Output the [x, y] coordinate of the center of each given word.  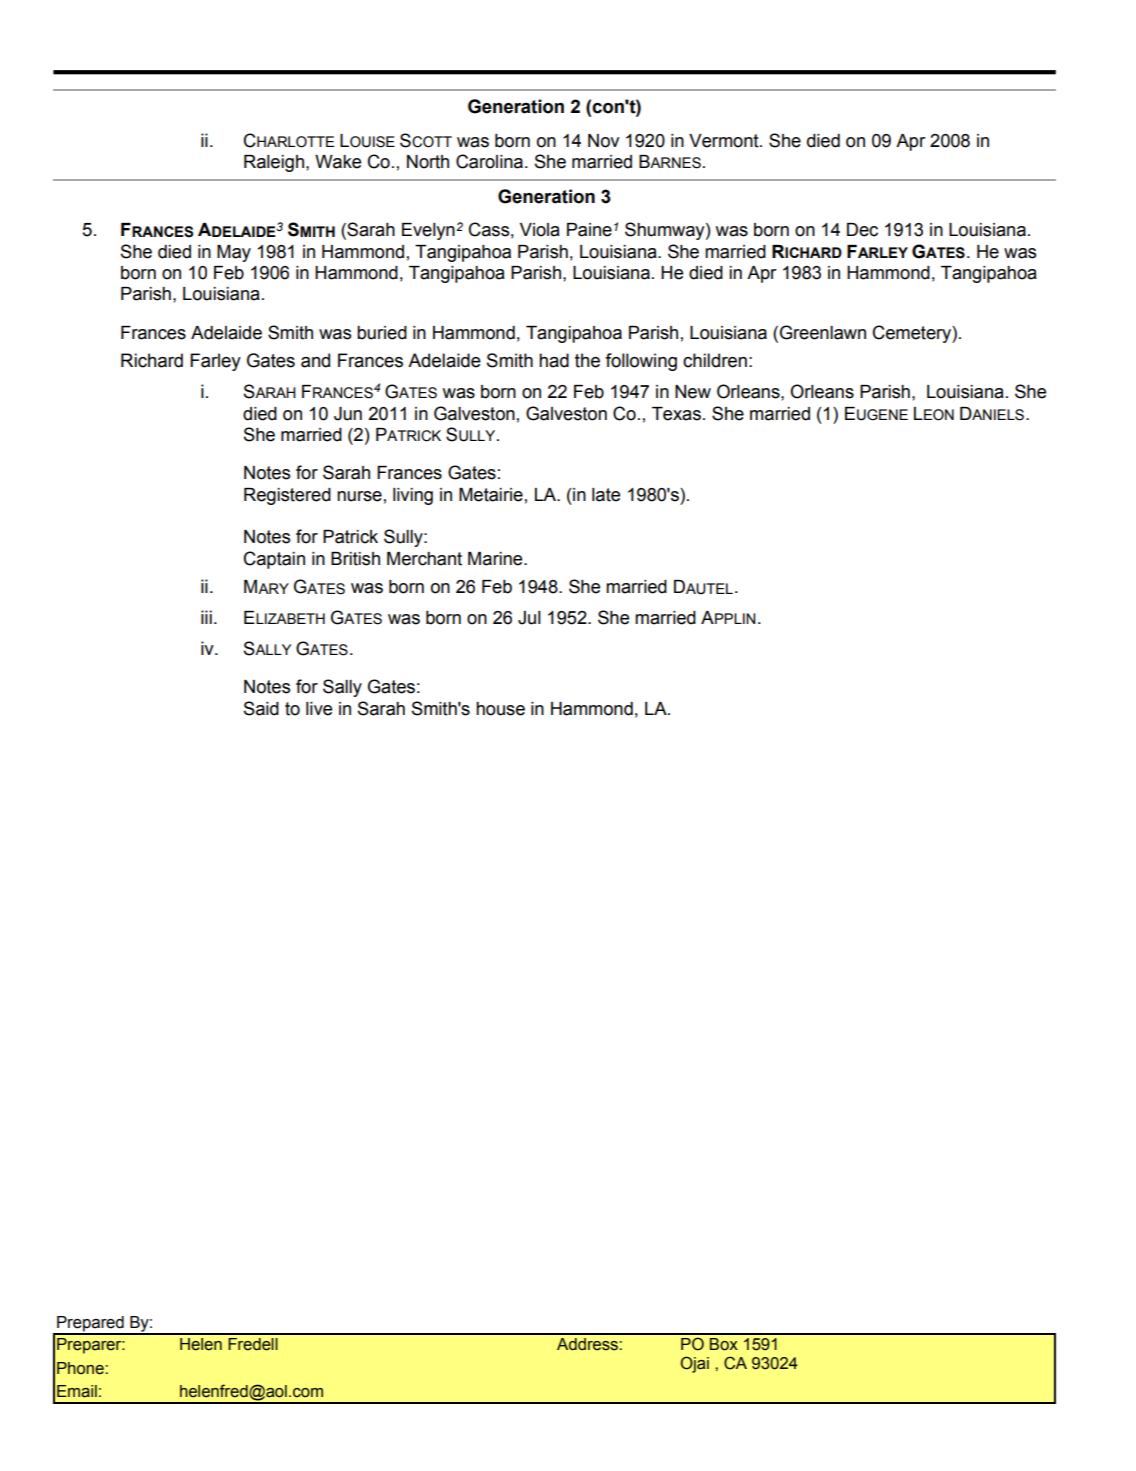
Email [77, 1391]
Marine [496, 559]
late [606, 495]
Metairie [491, 495]
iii [206, 617]
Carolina [489, 161]
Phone [80, 1368]
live [319, 709]
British [355, 559]
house [500, 709]
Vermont [725, 141]
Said [261, 708]
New [693, 392]
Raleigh [274, 163]
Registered [287, 496]
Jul [529, 618]
